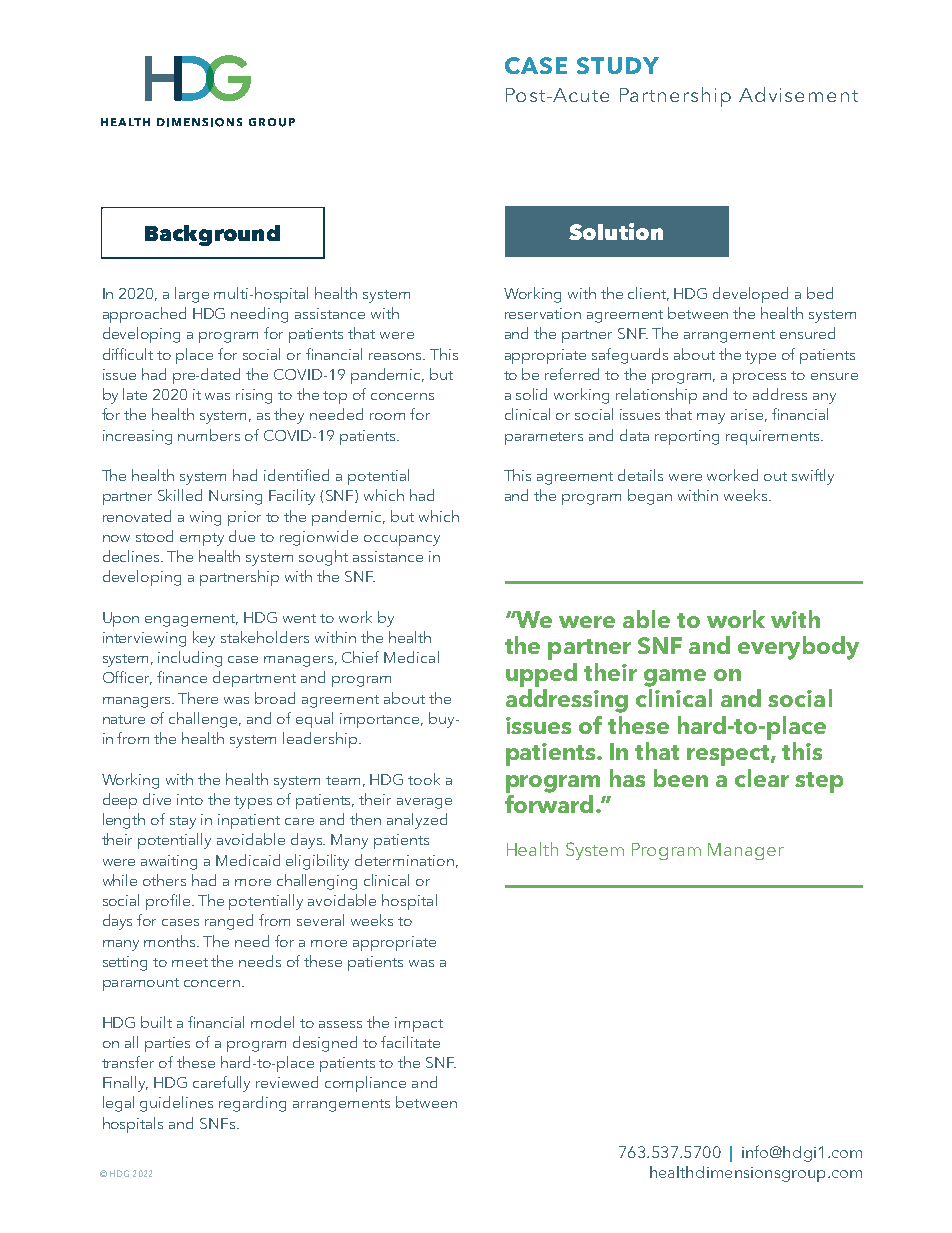 The height and width of the page is (1233, 952). What do you see at coordinates (618, 65) in the page?
I see `STUDY` at bounding box center [618, 65].
